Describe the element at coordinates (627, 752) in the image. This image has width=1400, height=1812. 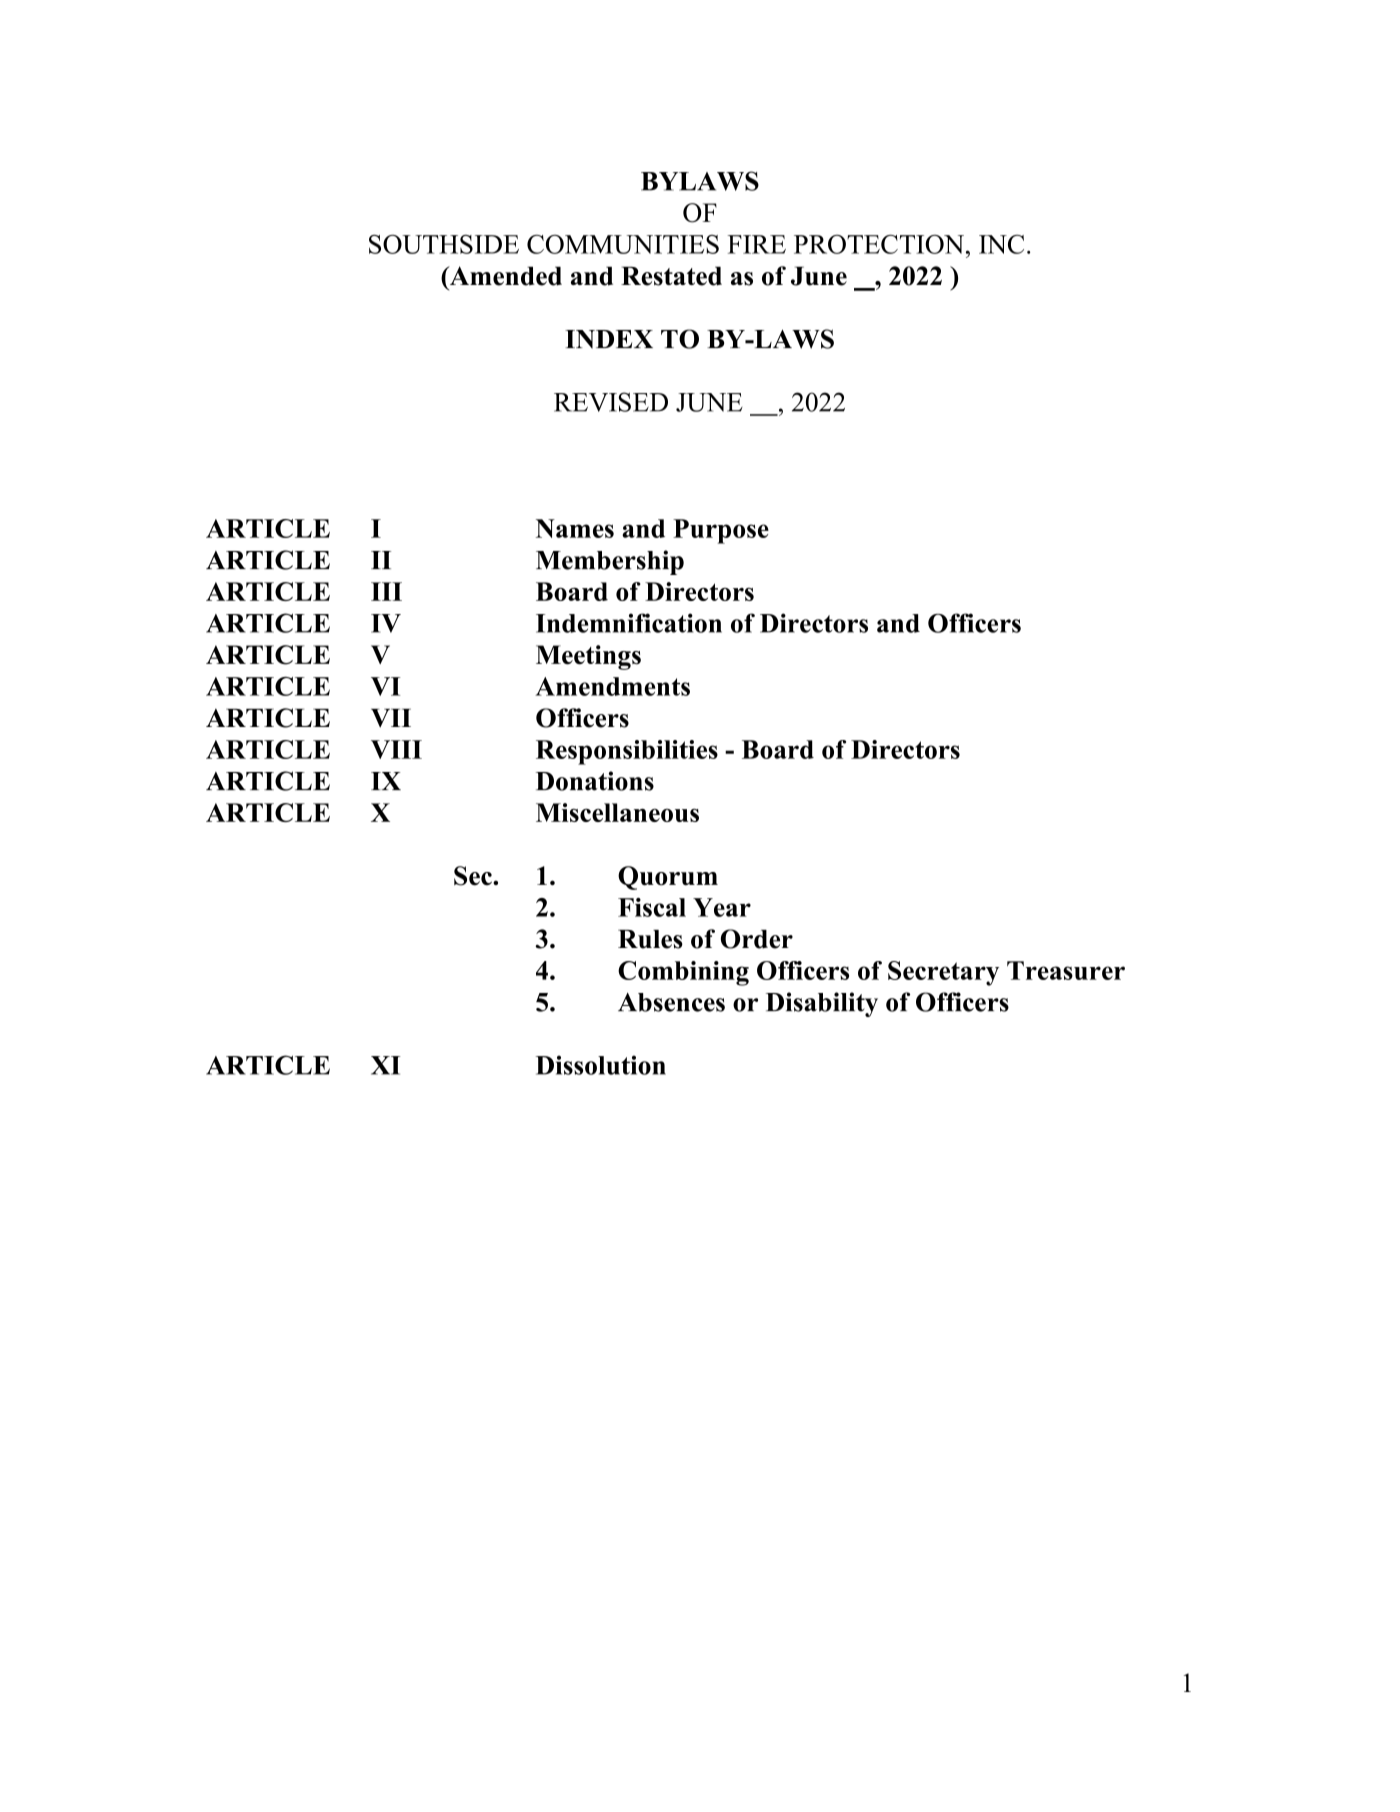
I see `Responsibilities` at that location.
